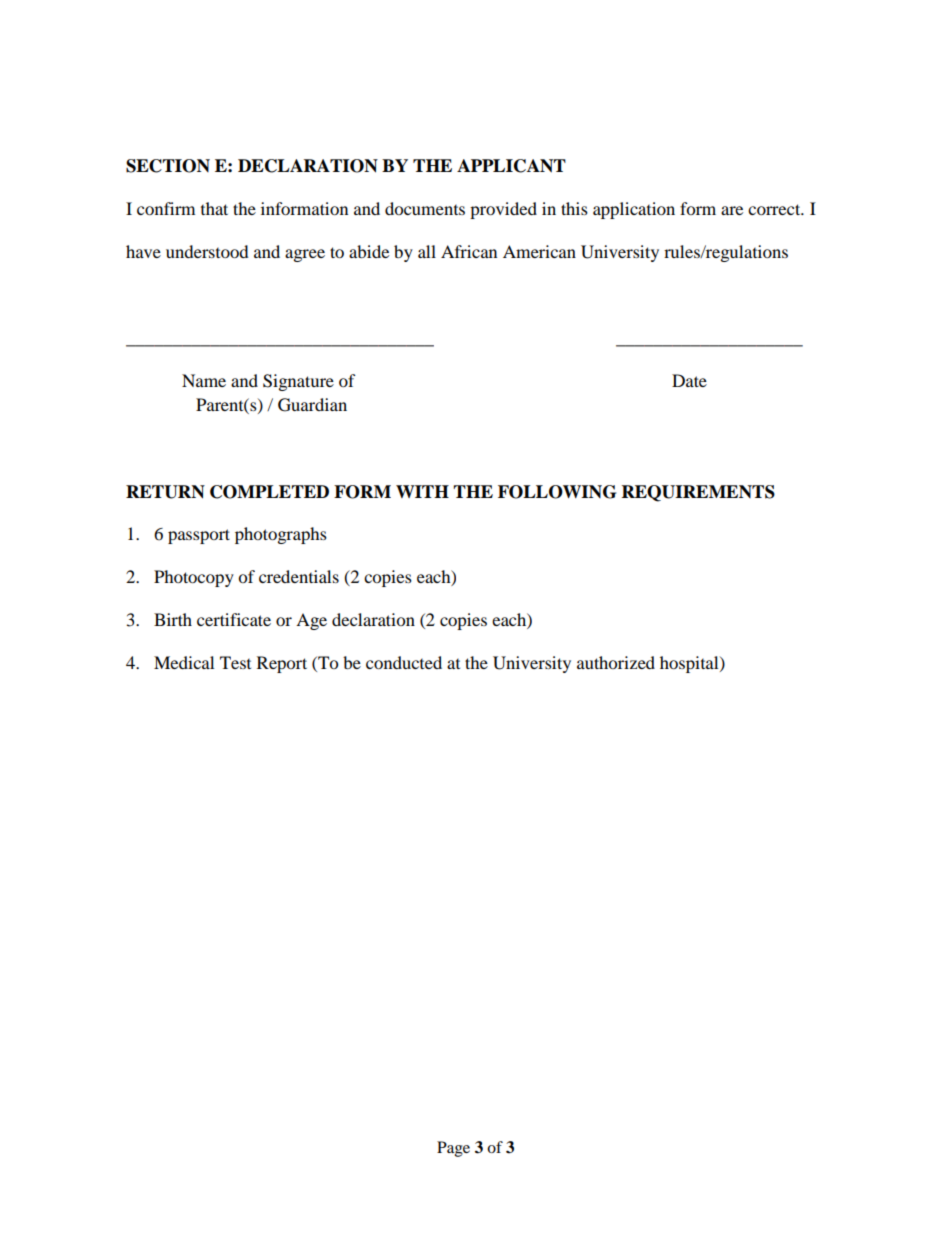 This screenshot has height=1233, width=952. What do you see at coordinates (557, 492) in the screenshot?
I see `FOLLOWING` at bounding box center [557, 492].
